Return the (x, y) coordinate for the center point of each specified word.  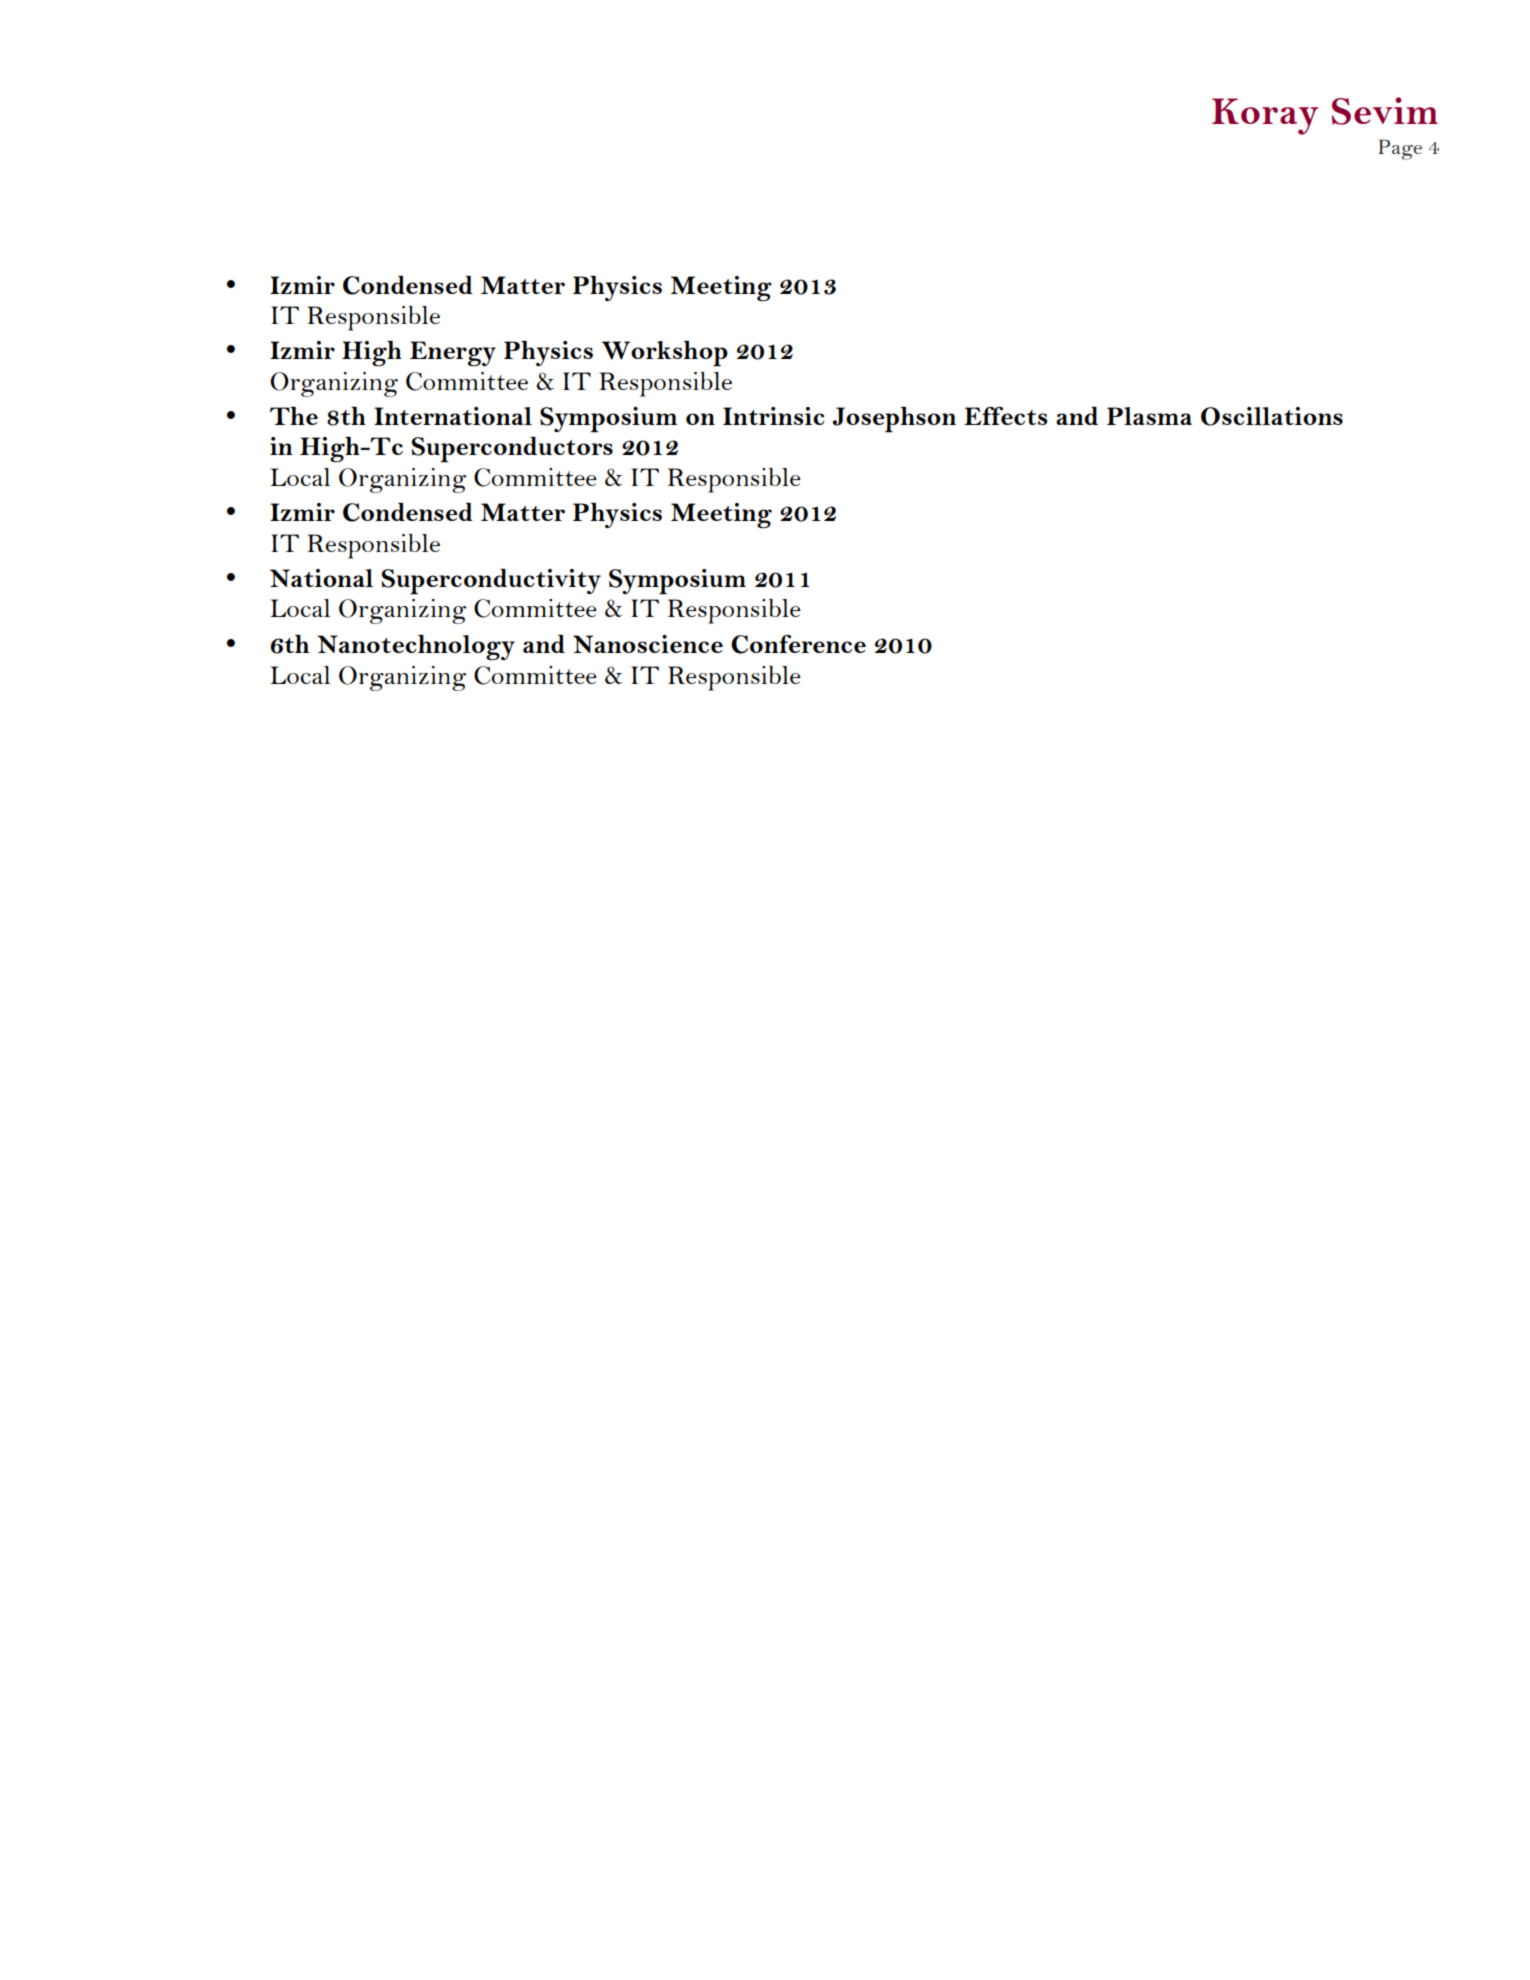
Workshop (665, 354)
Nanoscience (648, 644)
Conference (798, 644)
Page (1400, 149)
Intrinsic (774, 416)
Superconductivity (491, 582)
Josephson (894, 420)
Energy (453, 354)
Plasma (1149, 416)
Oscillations (1272, 416)
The (294, 416)
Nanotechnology (416, 647)
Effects (1006, 416)
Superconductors (512, 450)
